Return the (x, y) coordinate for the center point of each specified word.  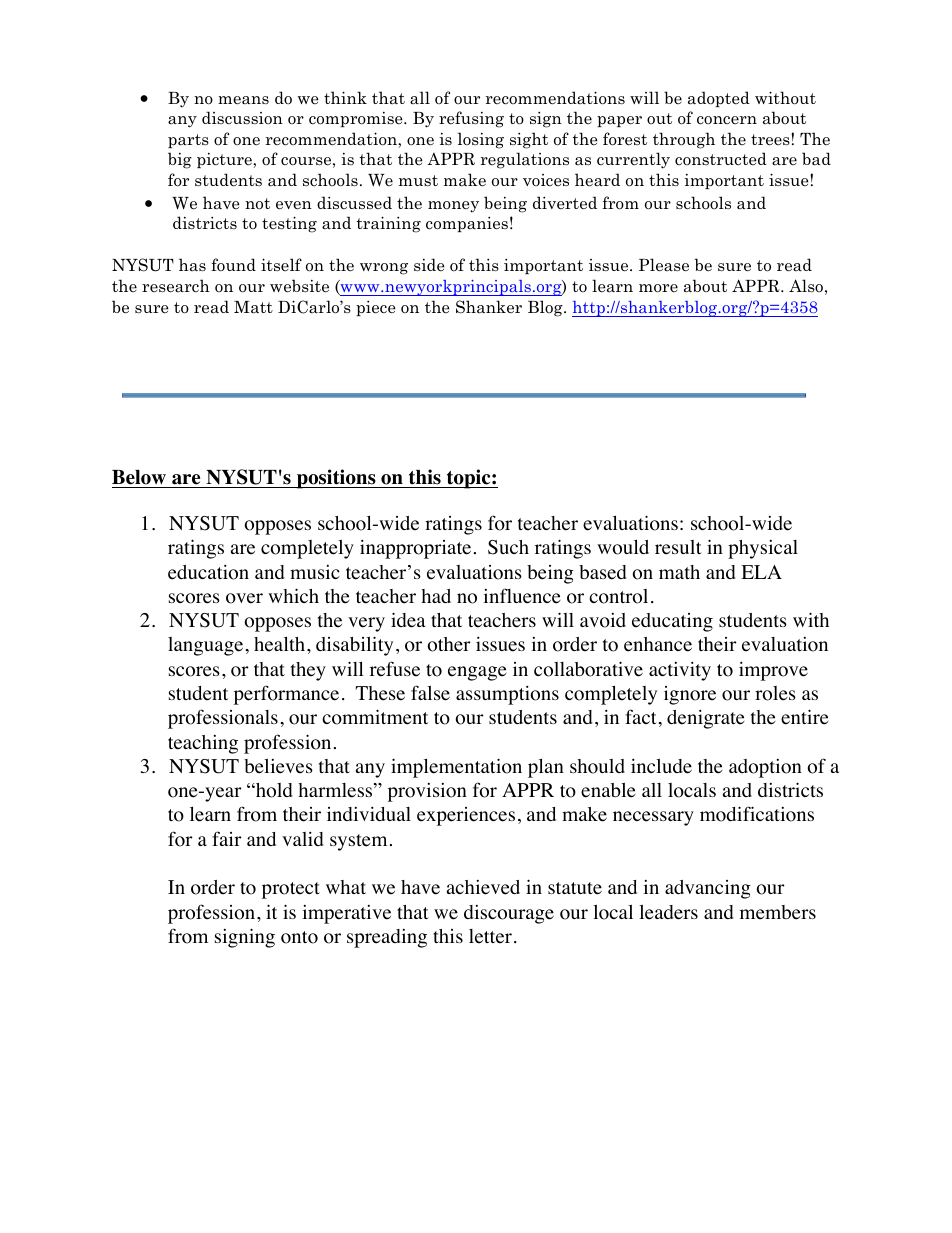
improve (773, 671)
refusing (471, 119)
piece (376, 308)
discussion (242, 118)
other (449, 644)
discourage (509, 914)
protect (291, 890)
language (205, 646)
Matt (253, 307)
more (658, 288)
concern (727, 120)
